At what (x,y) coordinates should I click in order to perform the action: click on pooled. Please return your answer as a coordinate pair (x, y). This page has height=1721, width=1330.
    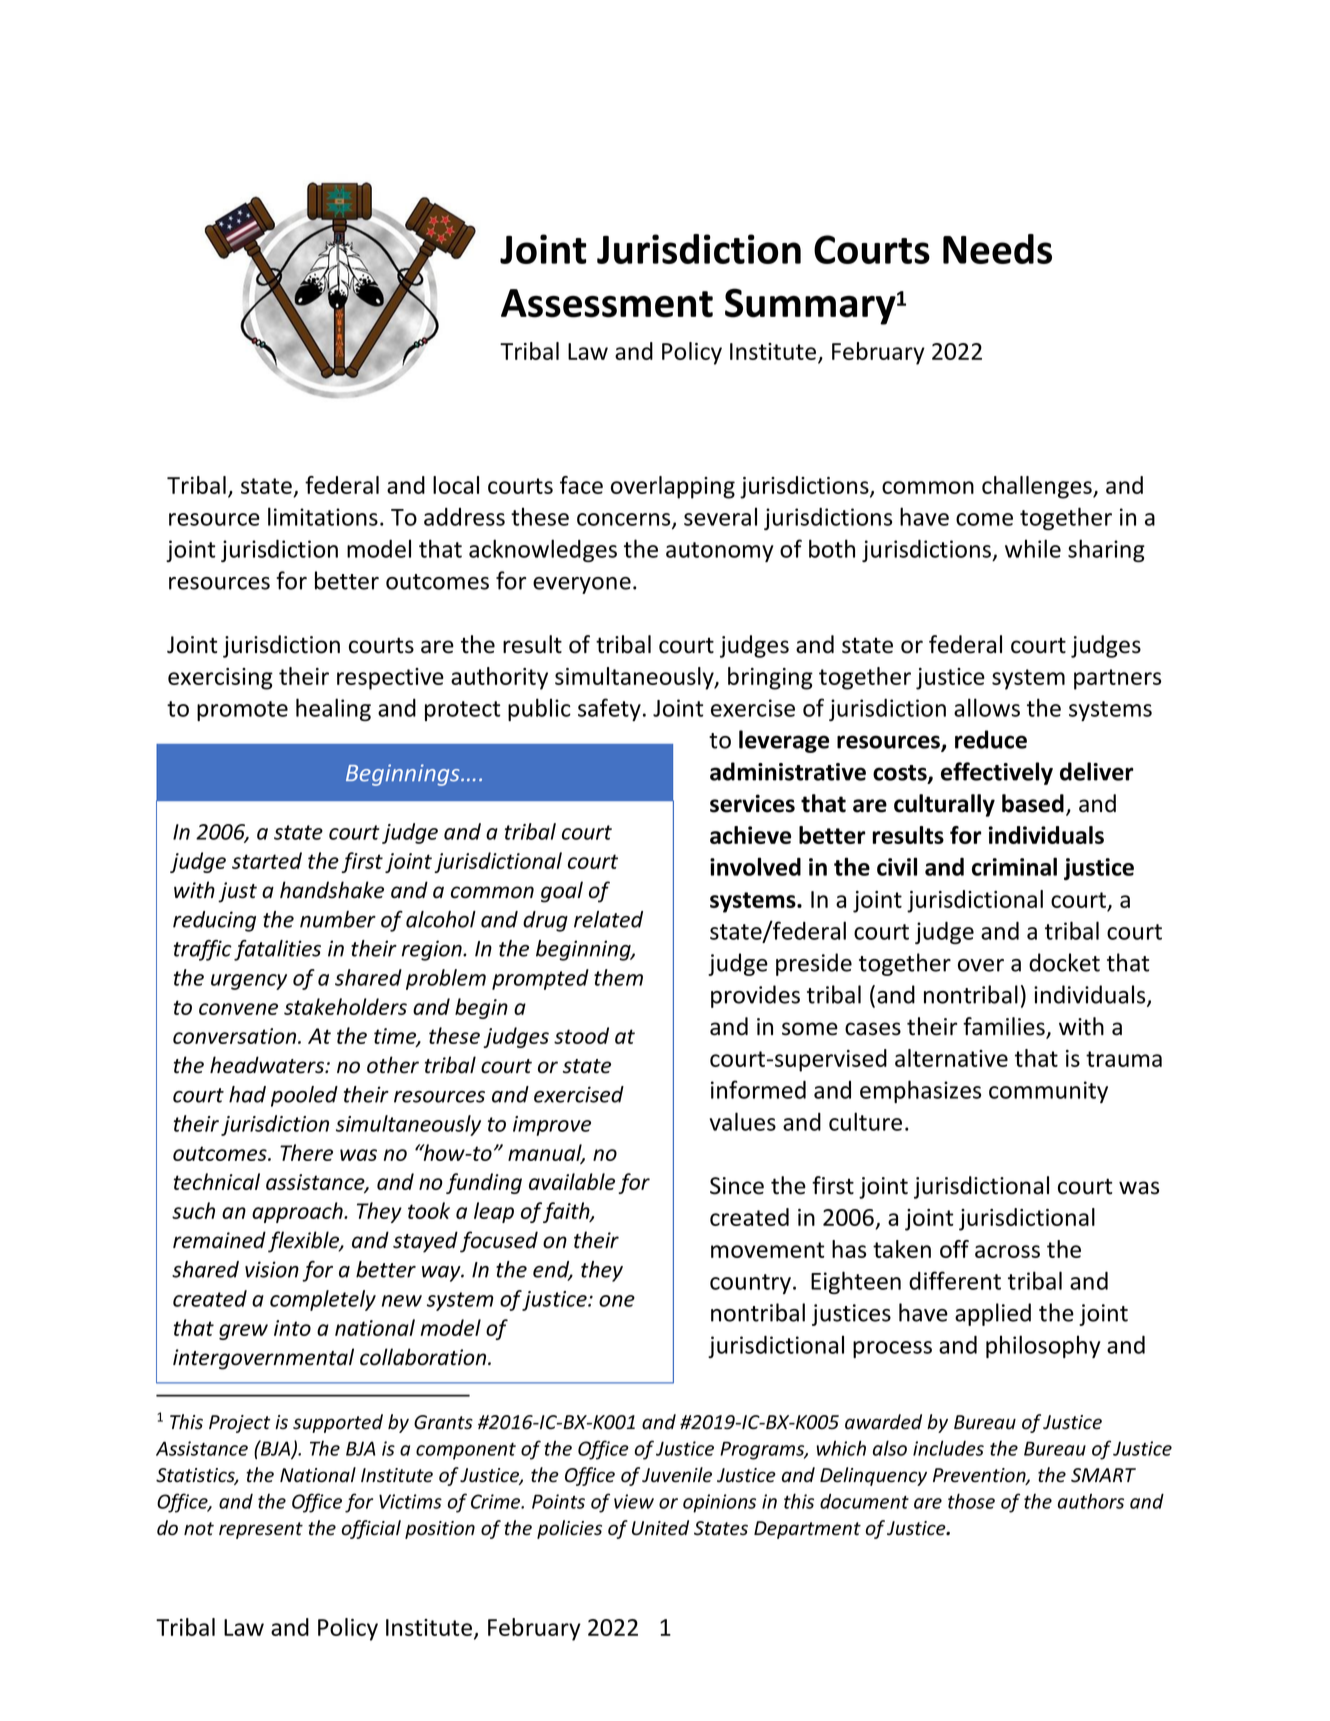
    Looking at the image, I should click on (304, 1096).
